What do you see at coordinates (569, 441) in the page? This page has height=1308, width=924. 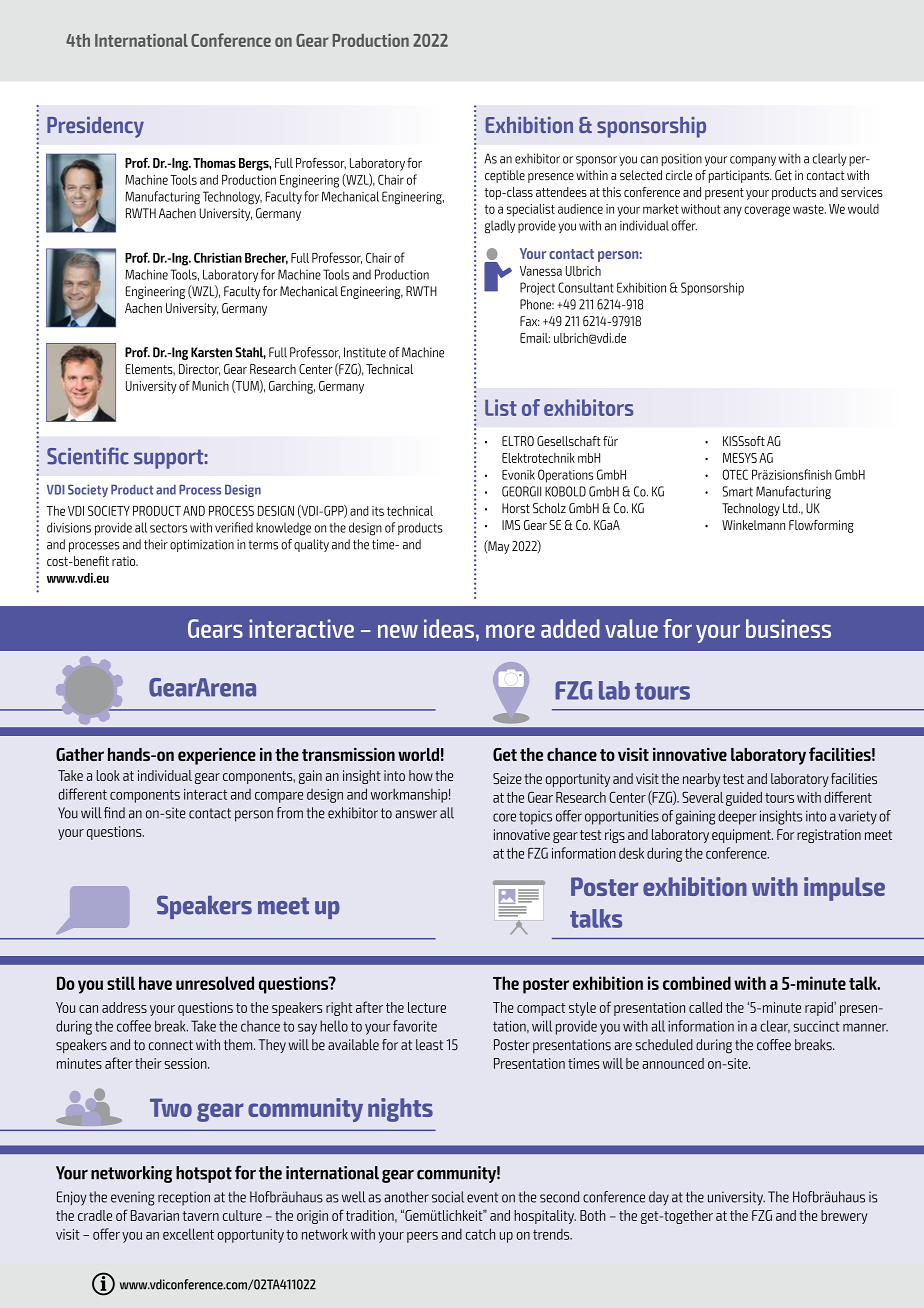 I see `Gesellschaft` at bounding box center [569, 441].
